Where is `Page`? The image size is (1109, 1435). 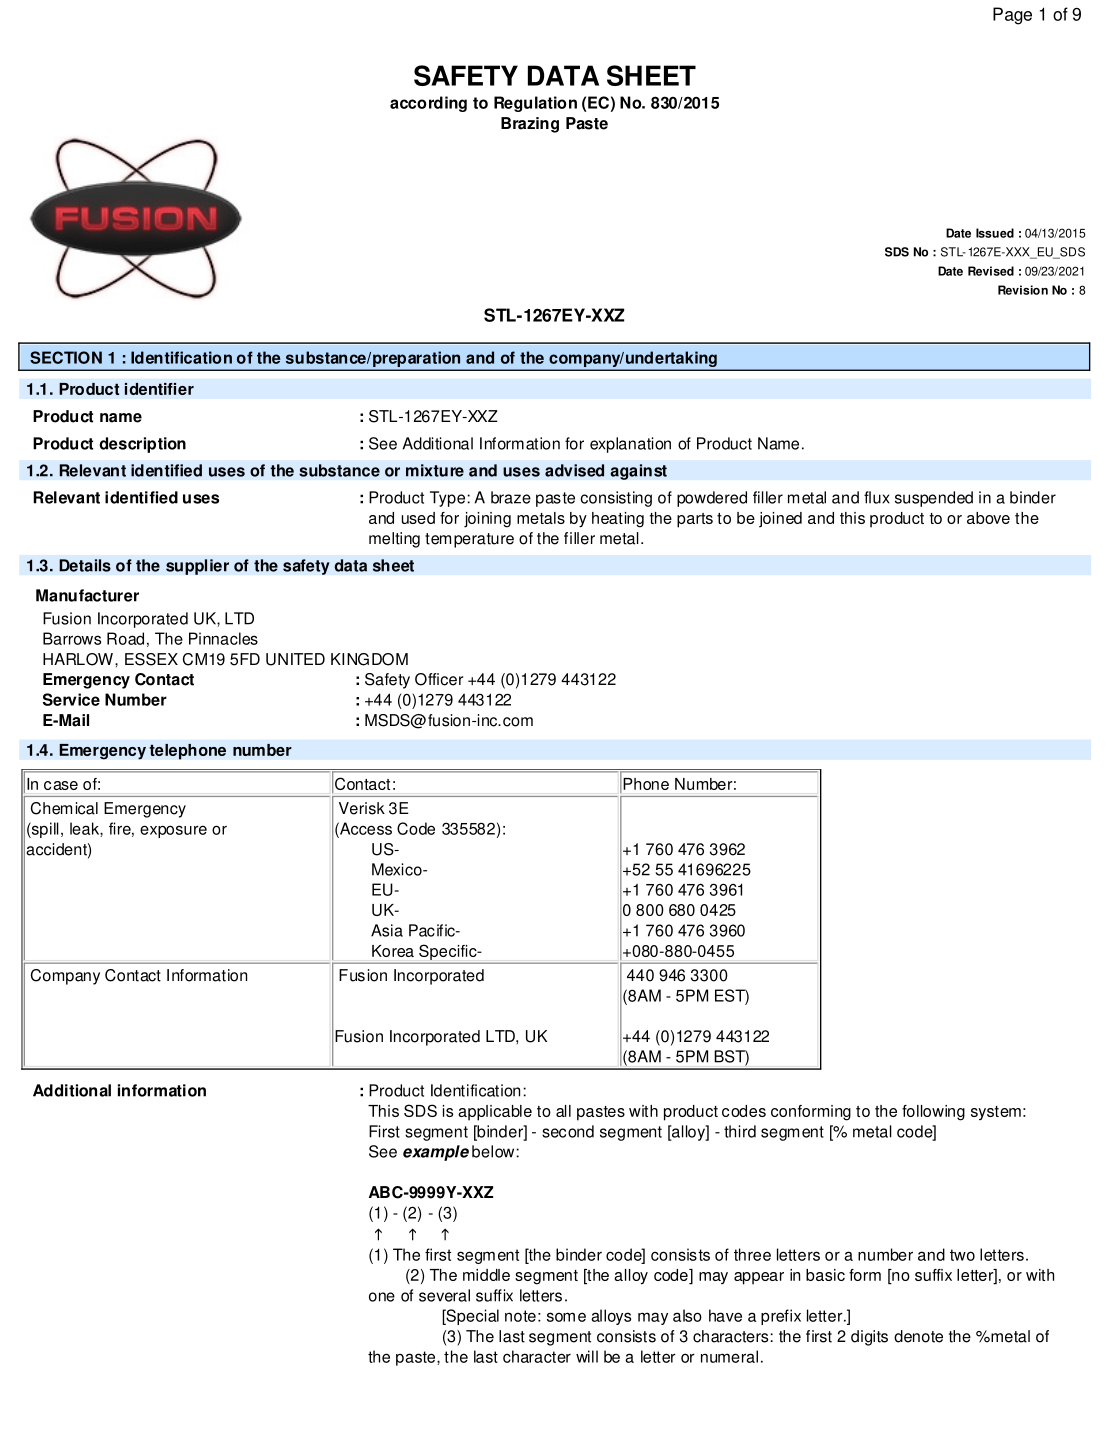
Page is located at coordinates (1012, 16).
